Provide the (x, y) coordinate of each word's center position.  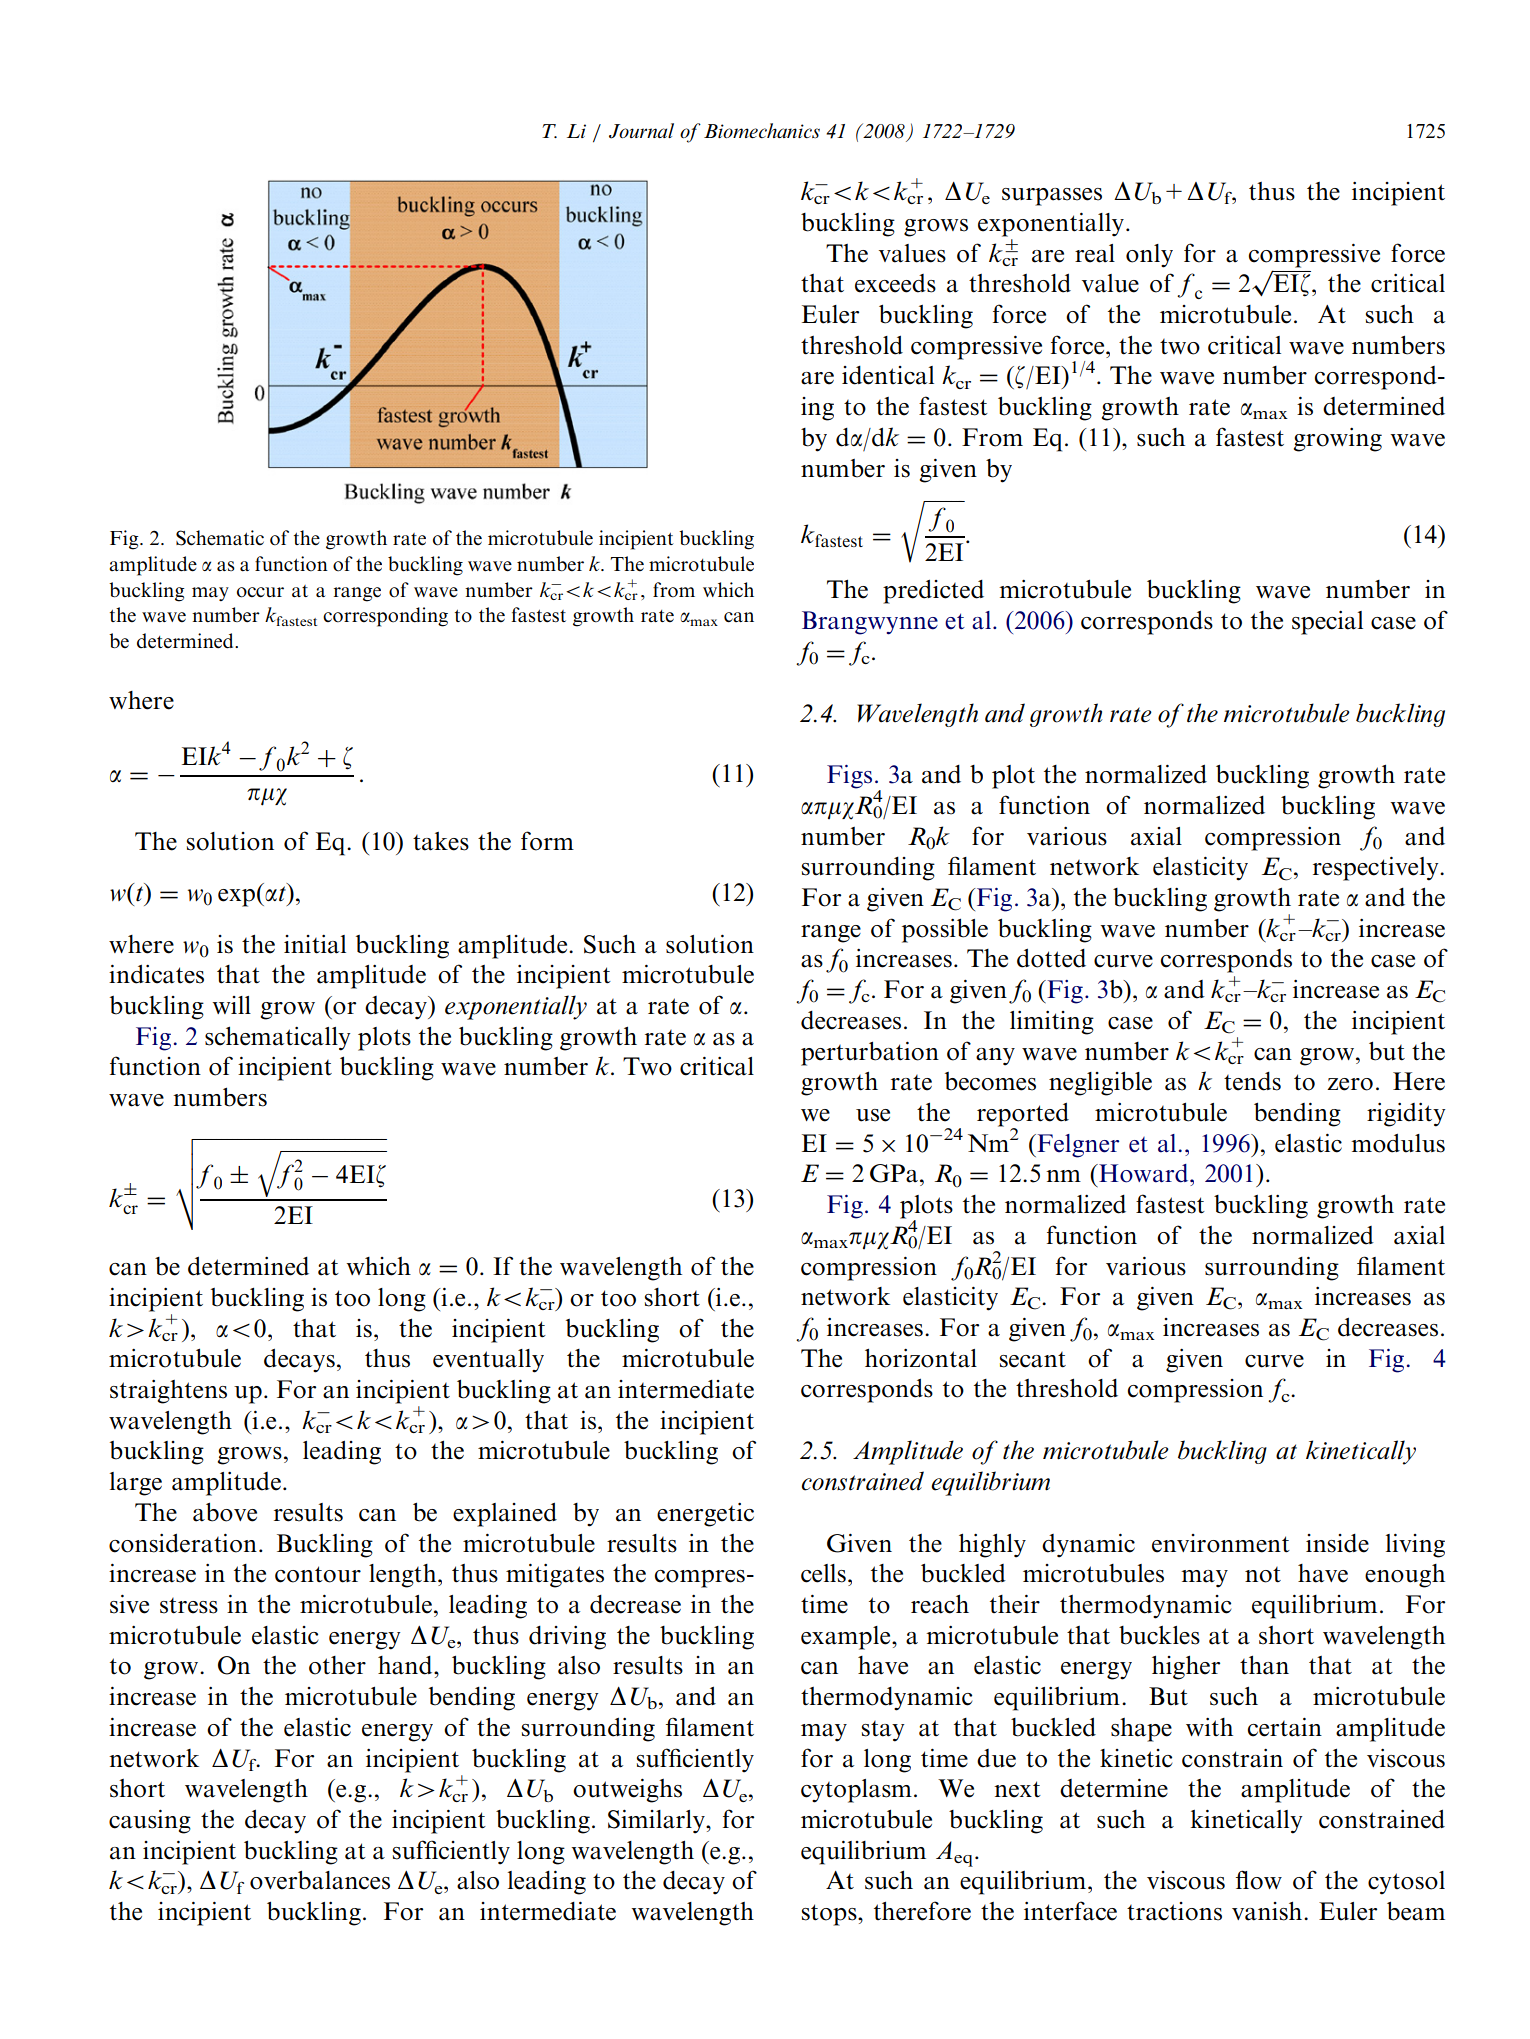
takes (441, 841)
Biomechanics (762, 131)
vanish (1268, 1911)
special (1327, 623)
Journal (641, 131)
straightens (168, 1392)
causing (150, 1822)
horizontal (921, 1358)
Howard (1144, 1173)
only (1149, 256)
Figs (849, 777)
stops (830, 1915)
